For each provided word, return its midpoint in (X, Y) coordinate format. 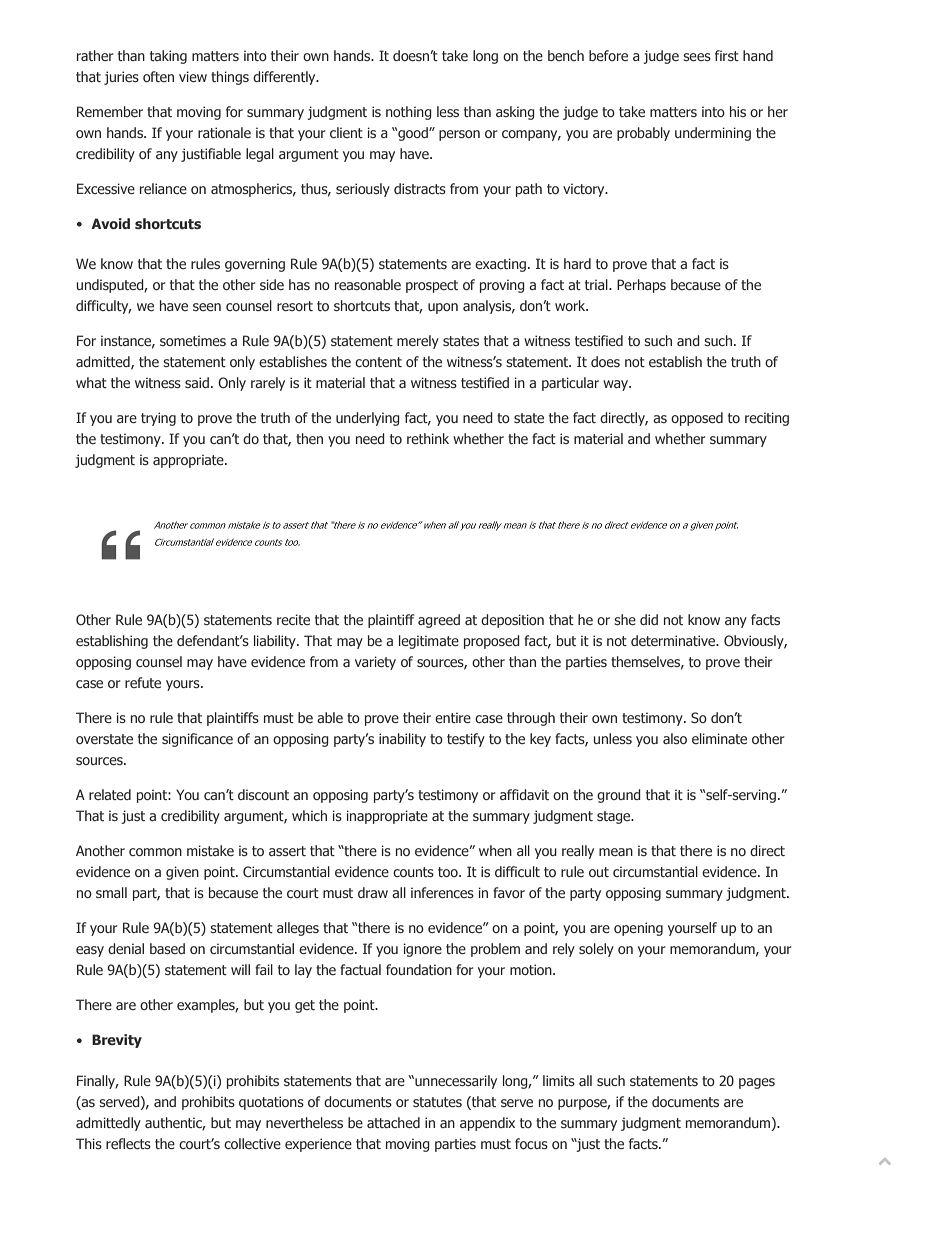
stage (615, 817)
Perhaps (641, 286)
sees (697, 57)
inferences (442, 892)
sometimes (193, 340)
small (111, 892)
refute (143, 682)
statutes (437, 1102)
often (158, 76)
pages (757, 1083)
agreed (439, 621)
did (649, 619)
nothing (409, 113)
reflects (128, 1143)
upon (443, 308)
